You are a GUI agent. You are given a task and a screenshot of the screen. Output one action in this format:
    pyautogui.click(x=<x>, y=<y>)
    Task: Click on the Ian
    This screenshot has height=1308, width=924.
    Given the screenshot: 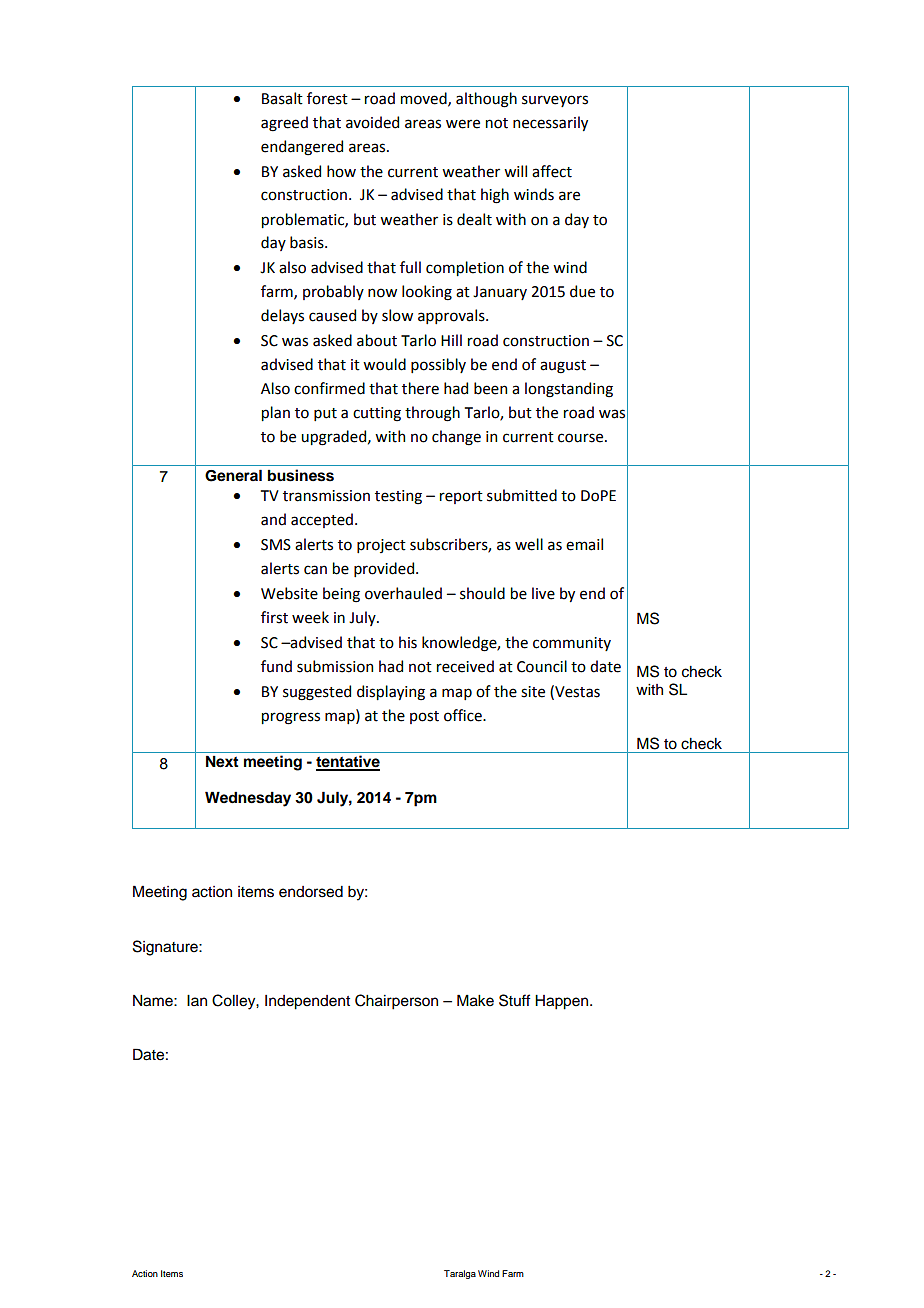 What is the action you would take?
    pyautogui.click(x=197, y=1000)
